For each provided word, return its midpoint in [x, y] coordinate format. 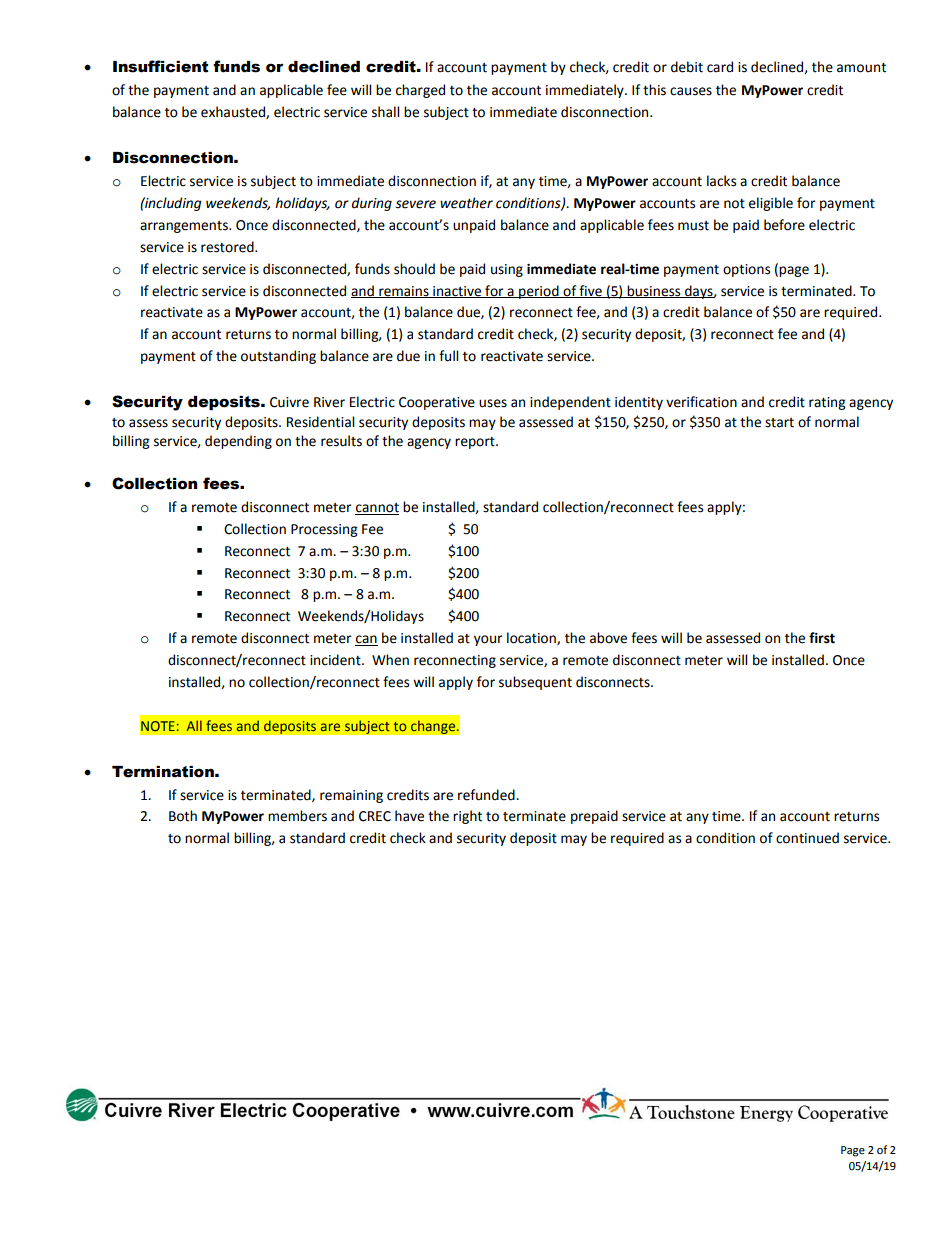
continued [807, 838]
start [779, 423]
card [720, 67]
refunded [487, 795]
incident [336, 660]
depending [238, 442]
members [297, 816]
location [532, 638]
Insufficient [160, 66]
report [476, 443]
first [822, 638]
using [507, 270]
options [746, 270]
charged [420, 91]
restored [228, 247]
